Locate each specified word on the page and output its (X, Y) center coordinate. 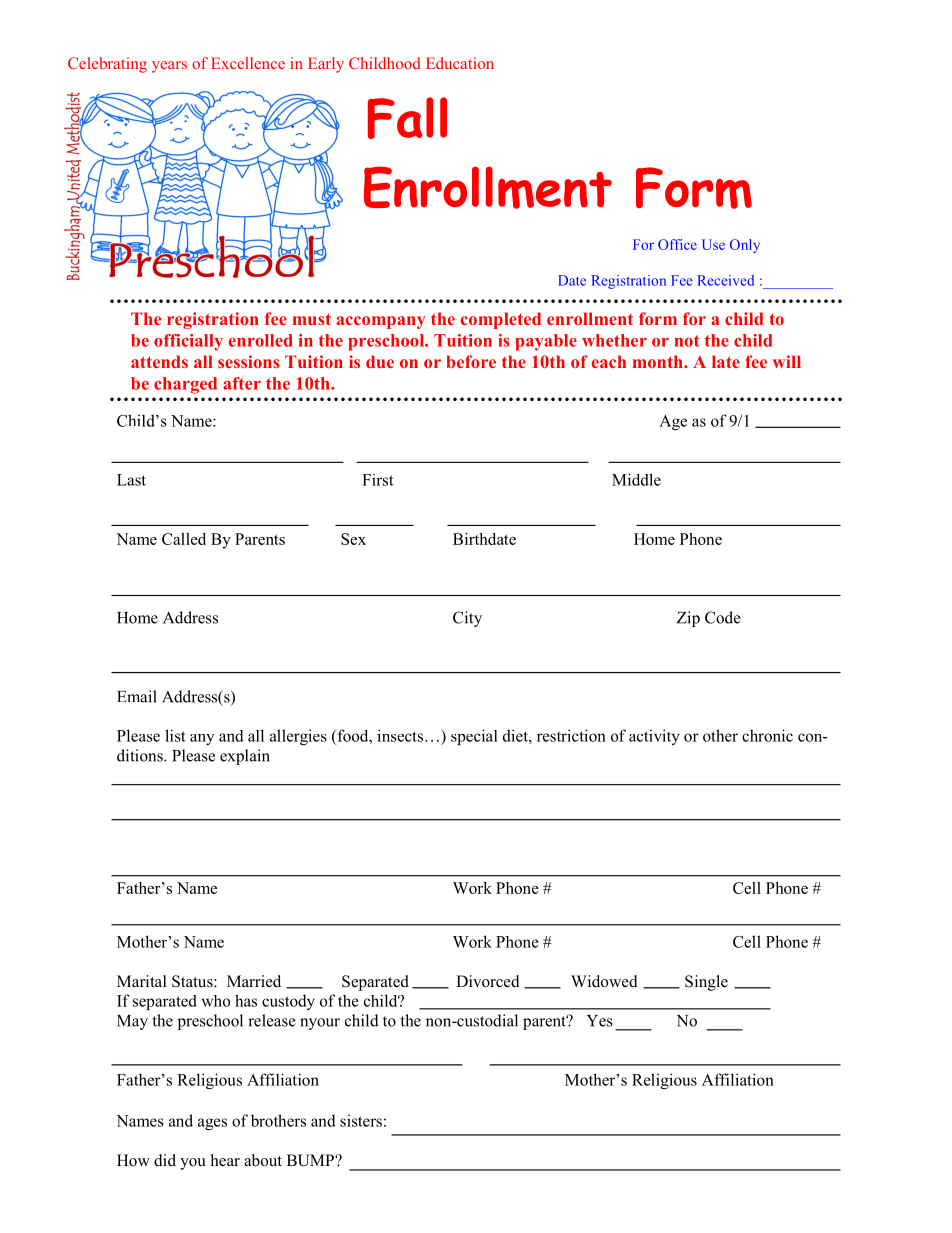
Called (184, 539)
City (467, 619)
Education (460, 63)
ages (212, 1124)
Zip (688, 619)
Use (713, 244)
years (169, 67)
